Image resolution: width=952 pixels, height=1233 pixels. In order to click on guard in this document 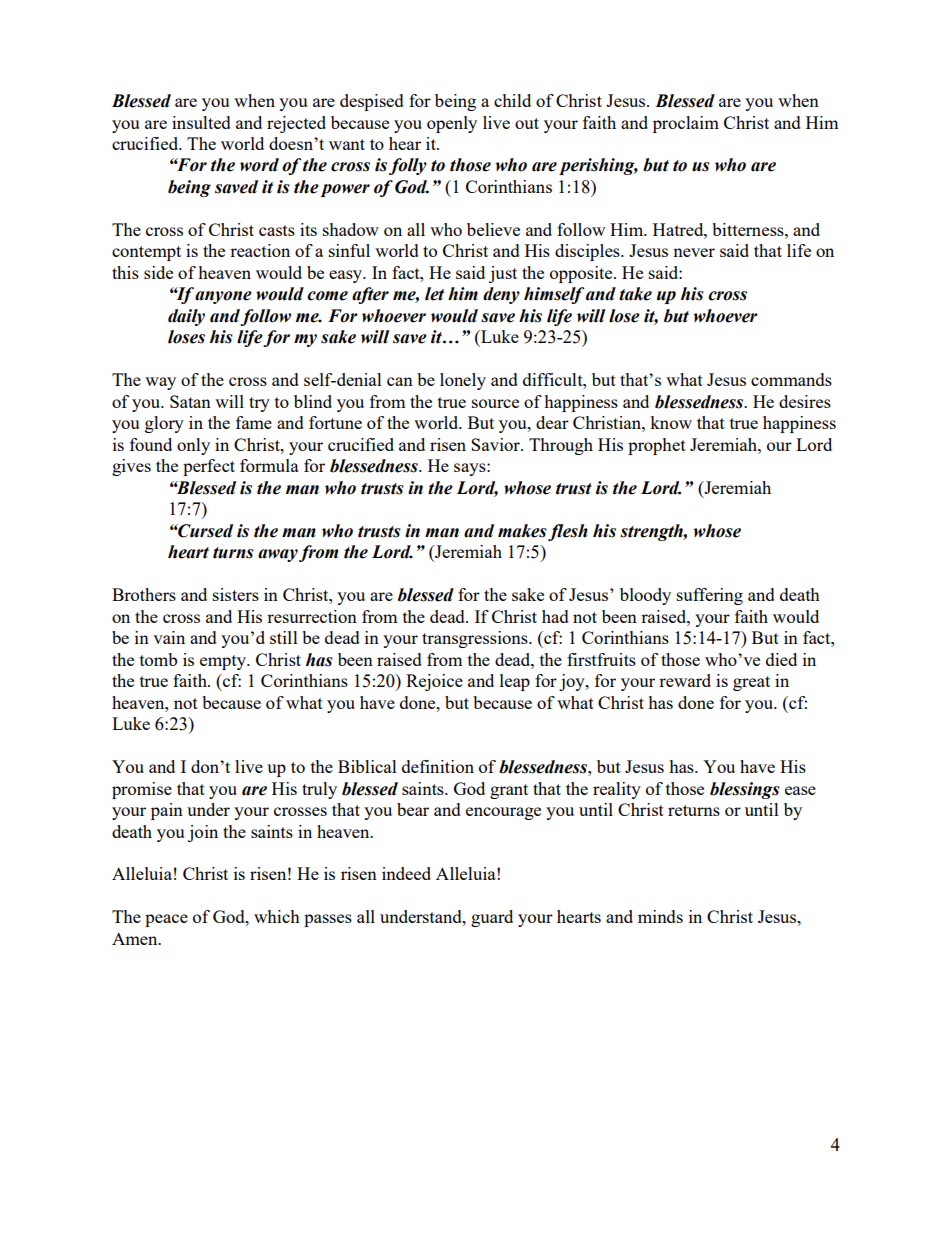, I will do `click(492, 918)`.
